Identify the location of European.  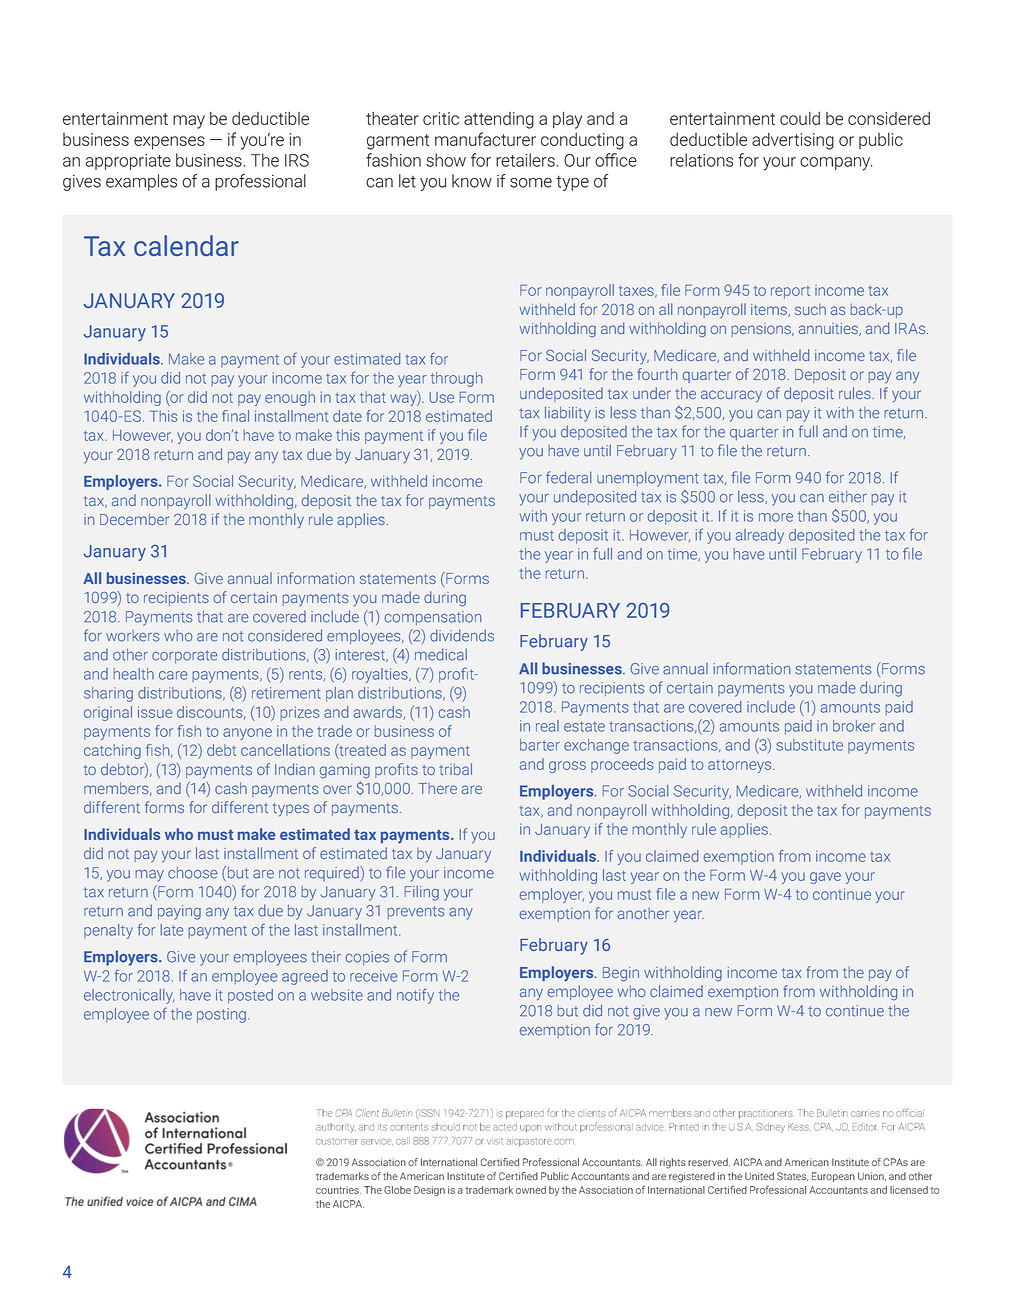
(833, 1177).
